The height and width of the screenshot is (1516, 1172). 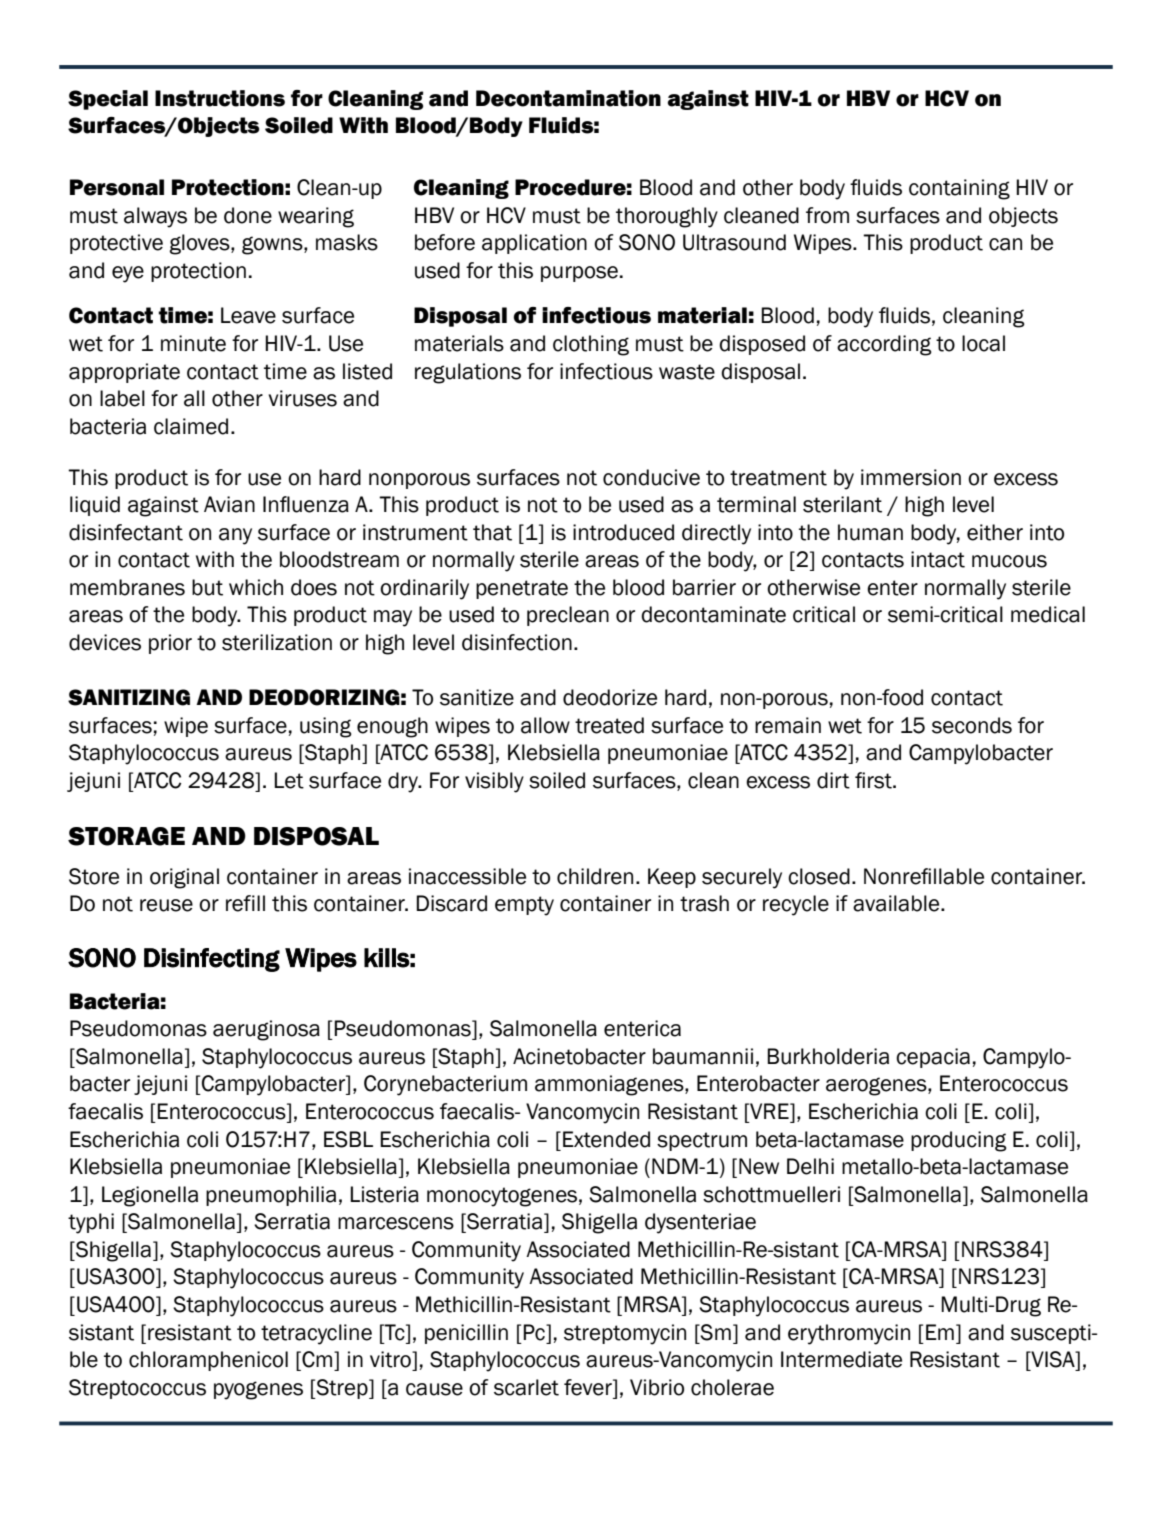 I want to click on Instructions, so click(x=220, y=98).
